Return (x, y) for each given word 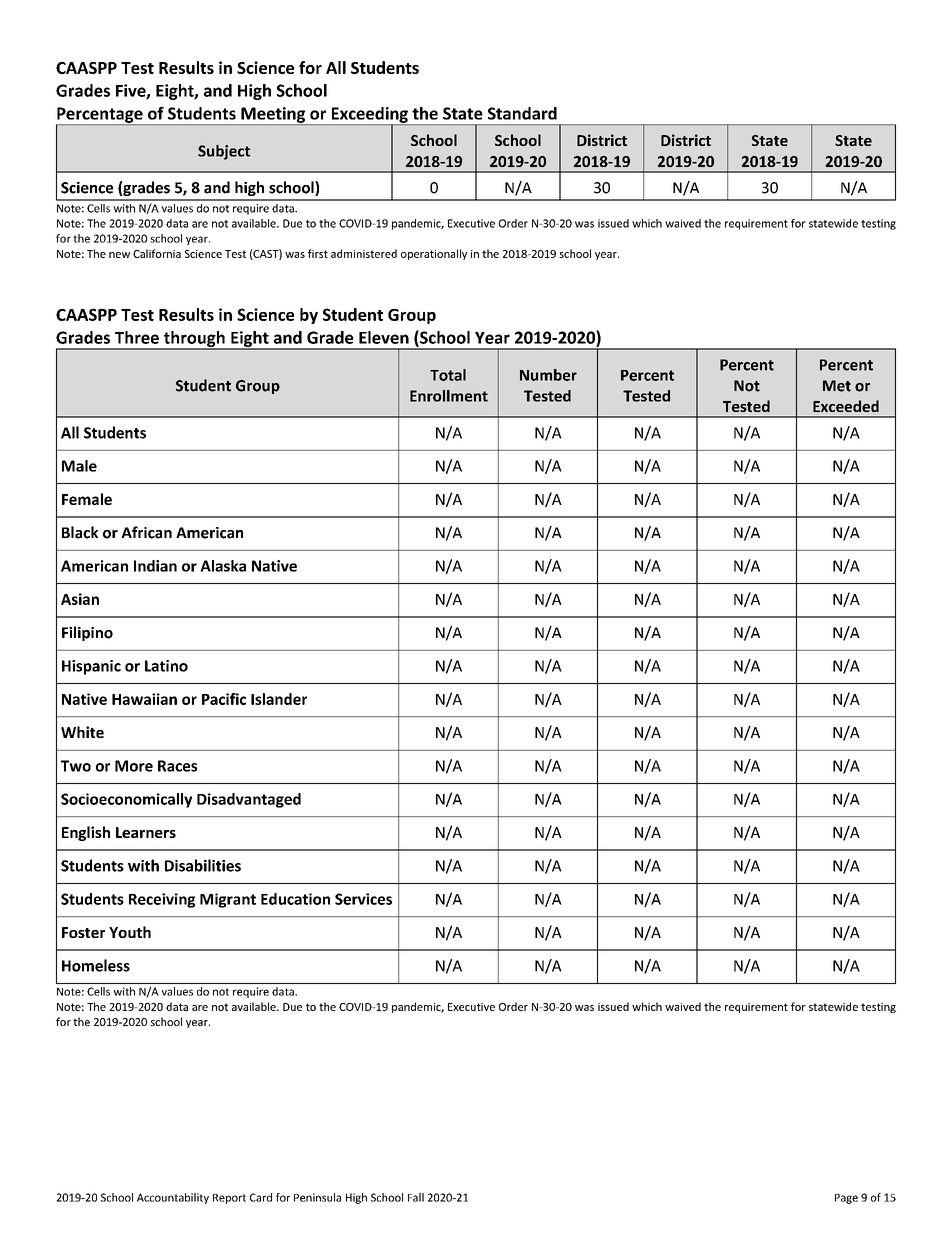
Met (837, 386)
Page (846, 1199)
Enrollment (449, 396)
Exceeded (846, 406)
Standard (522, 113)
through (194, 340)
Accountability (173, 1198)
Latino (166, 666)
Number (548, 375)
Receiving (162, 900)
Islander (279, 699)
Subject (224, 152)
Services (363, 899)
